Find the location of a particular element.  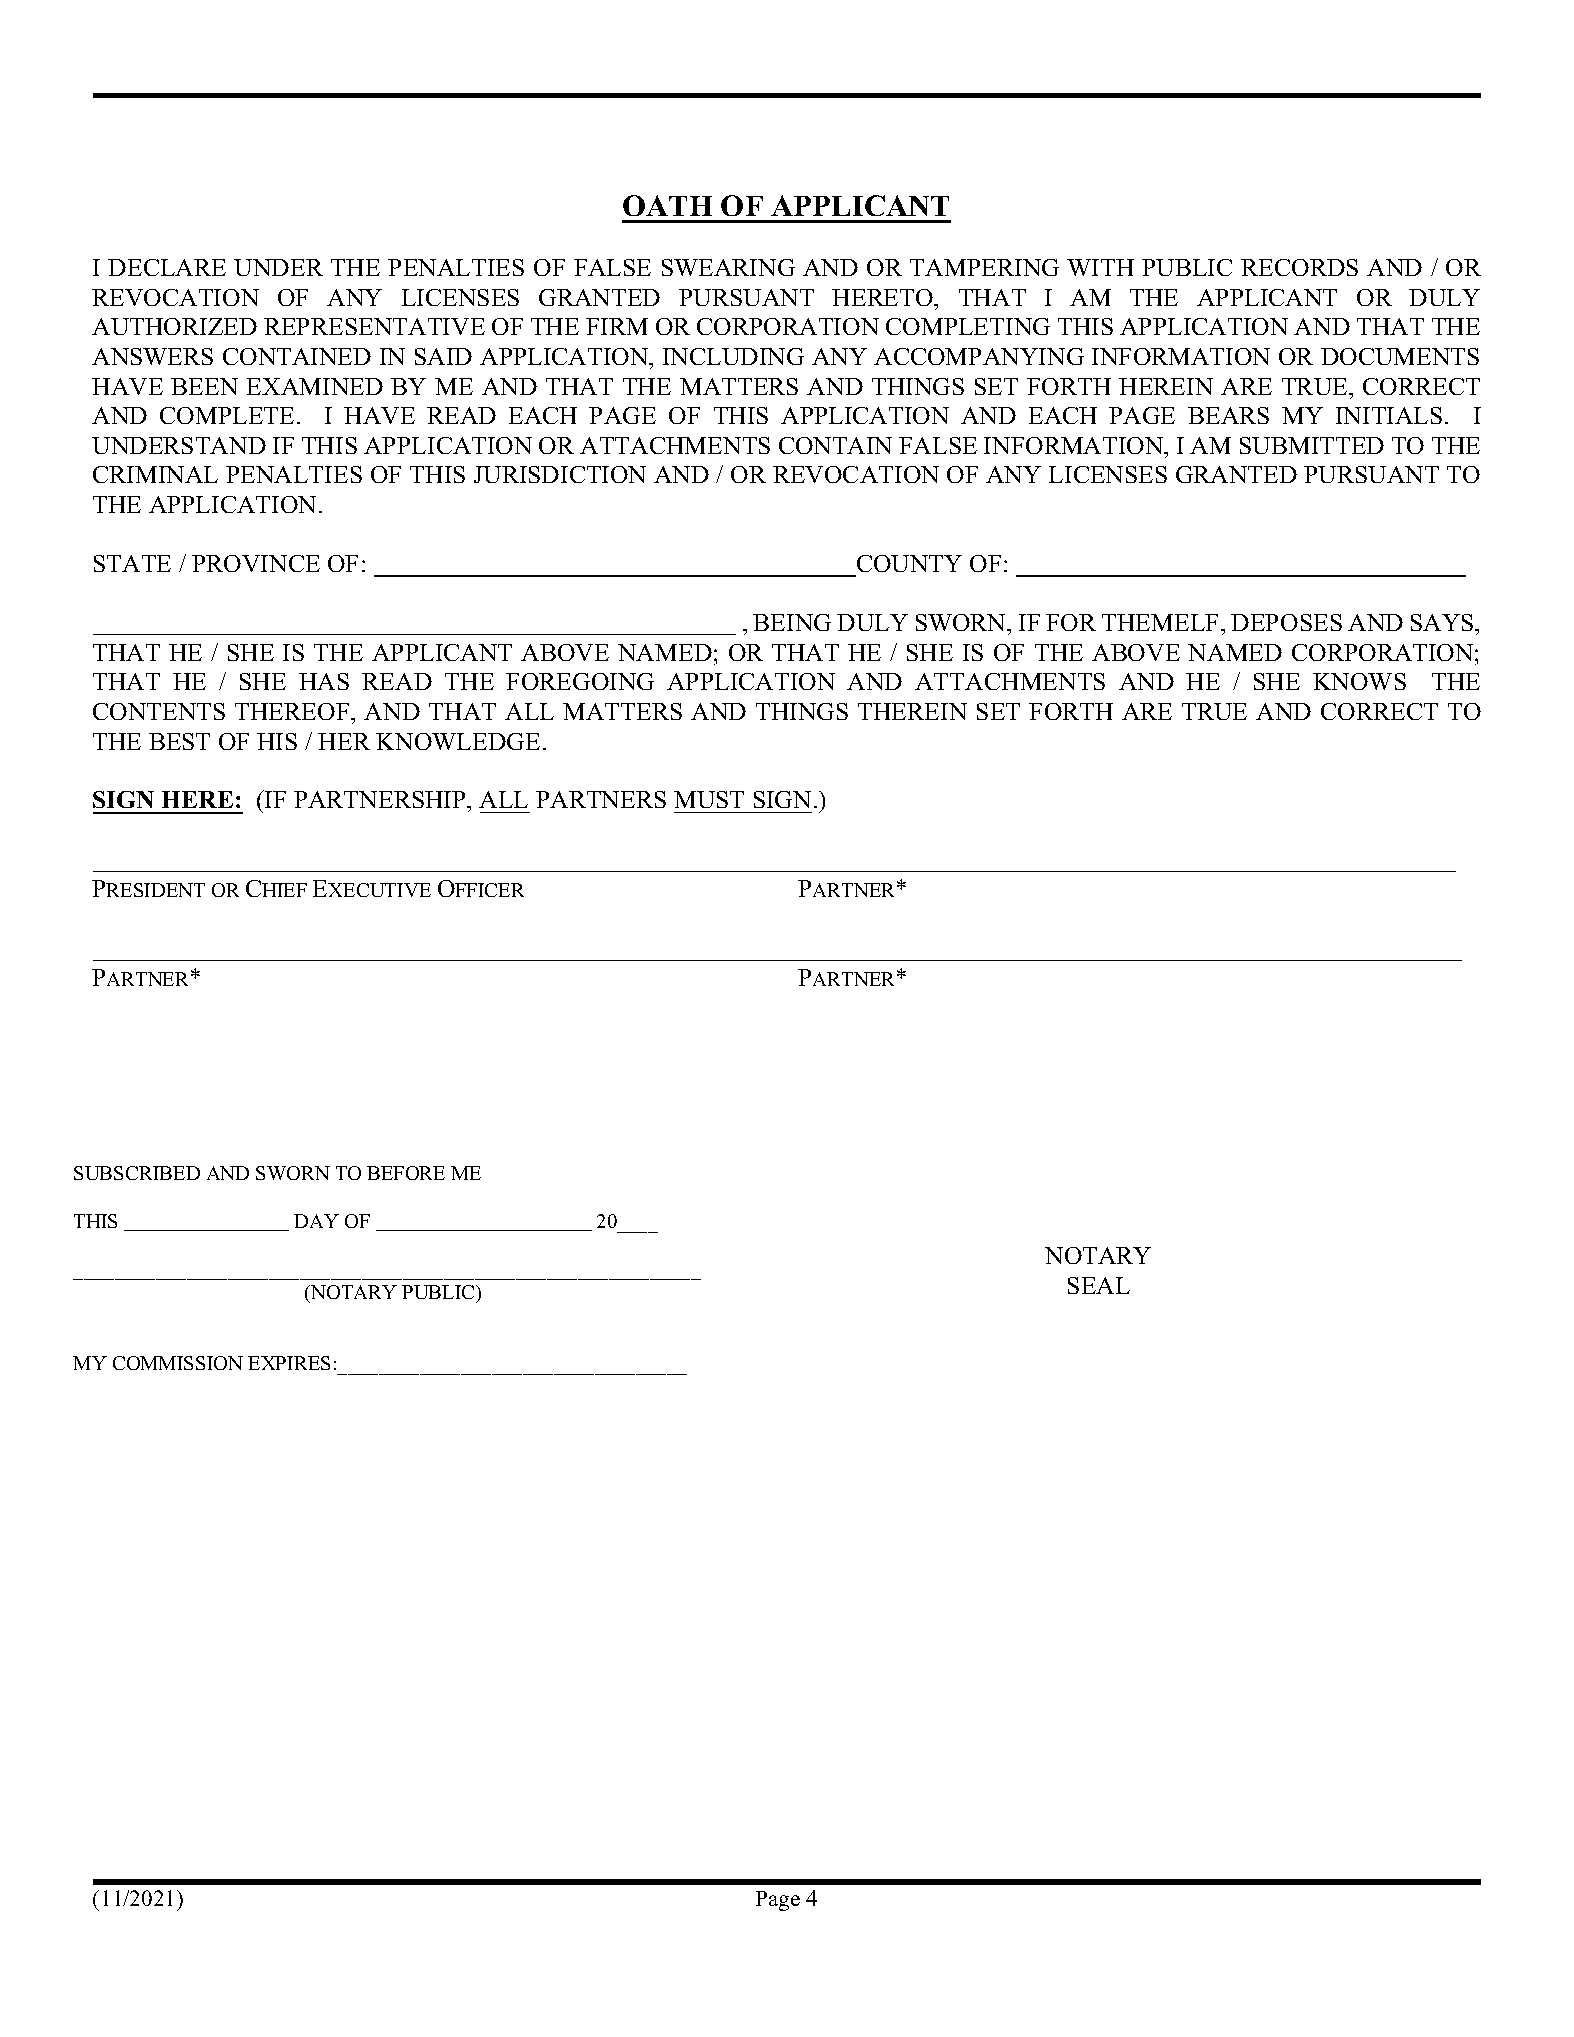

RECORDS is located at coordinates (1299, 267).
